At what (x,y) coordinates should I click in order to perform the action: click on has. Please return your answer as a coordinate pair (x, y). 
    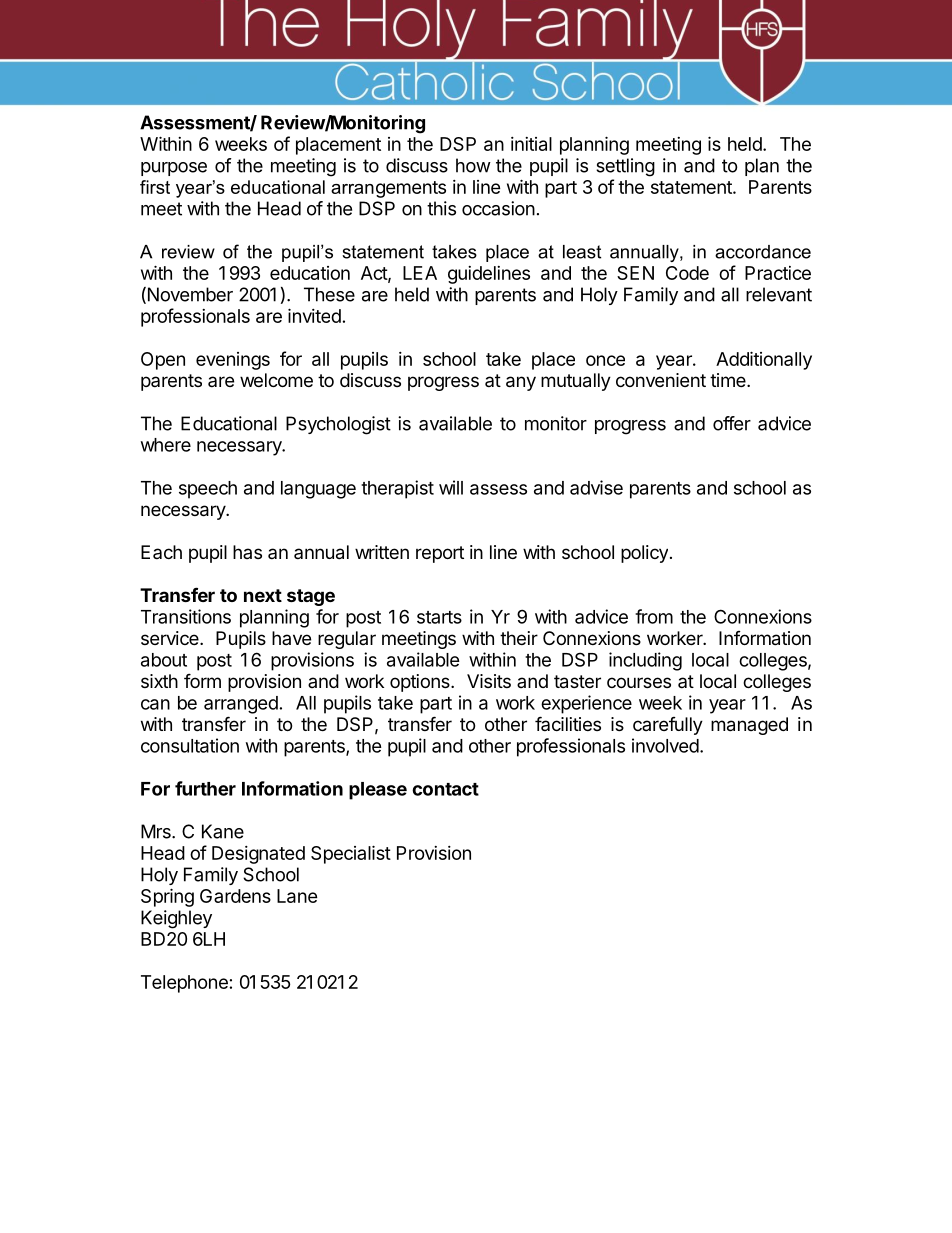
    Looking at the image, I should click on (247, 552).
